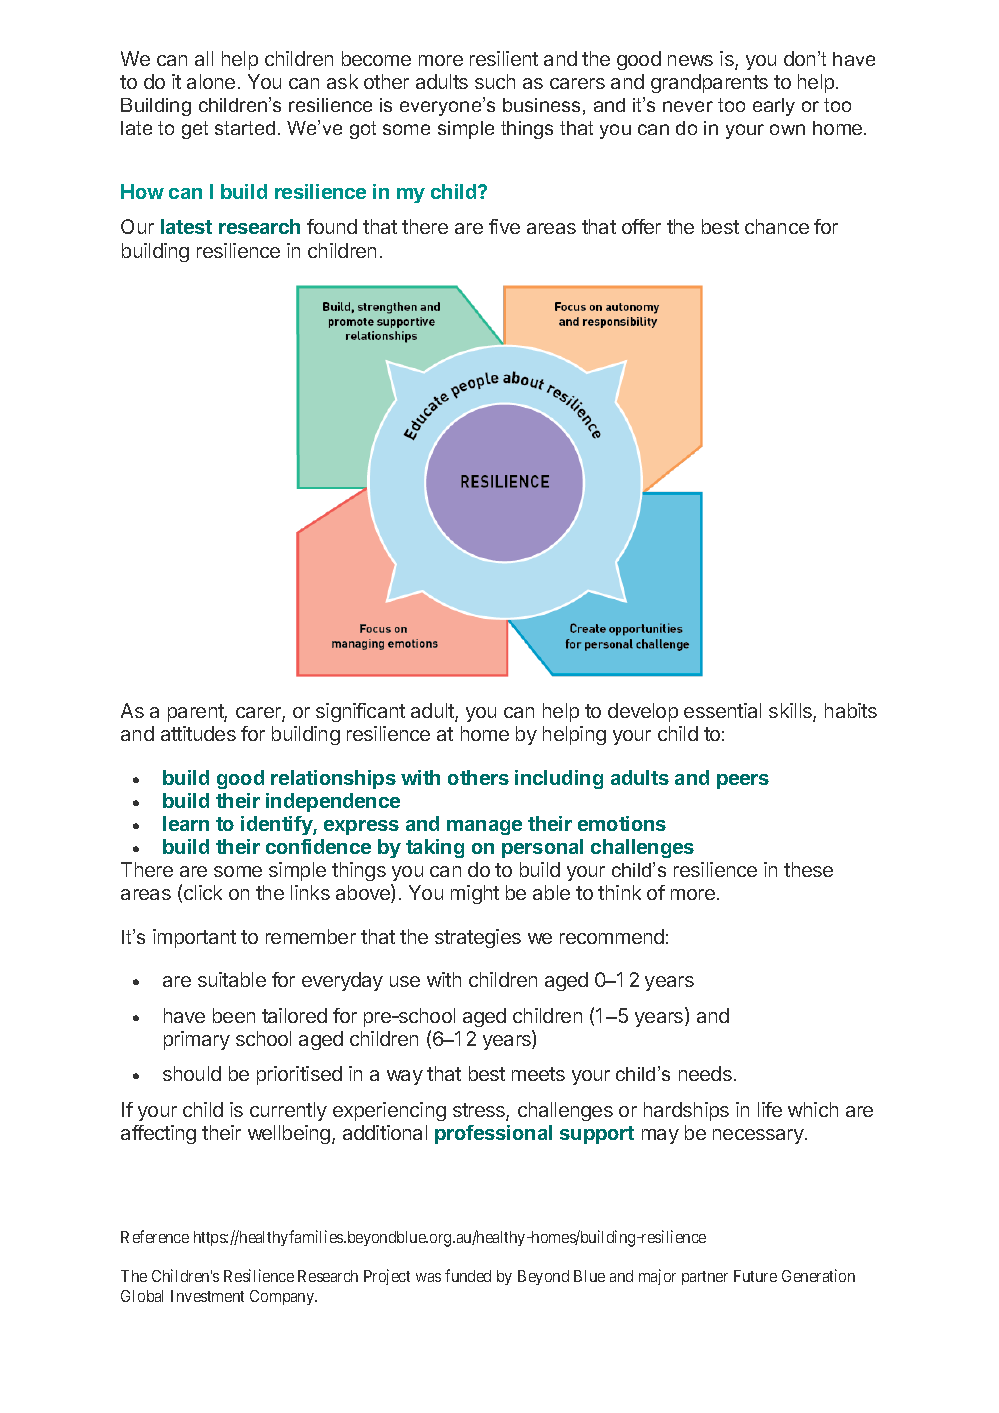 The height and width of the screenshot is (1413, 999). Describe the element at coordinates (559, 779) in the screenshot. I see `including` at that location.
